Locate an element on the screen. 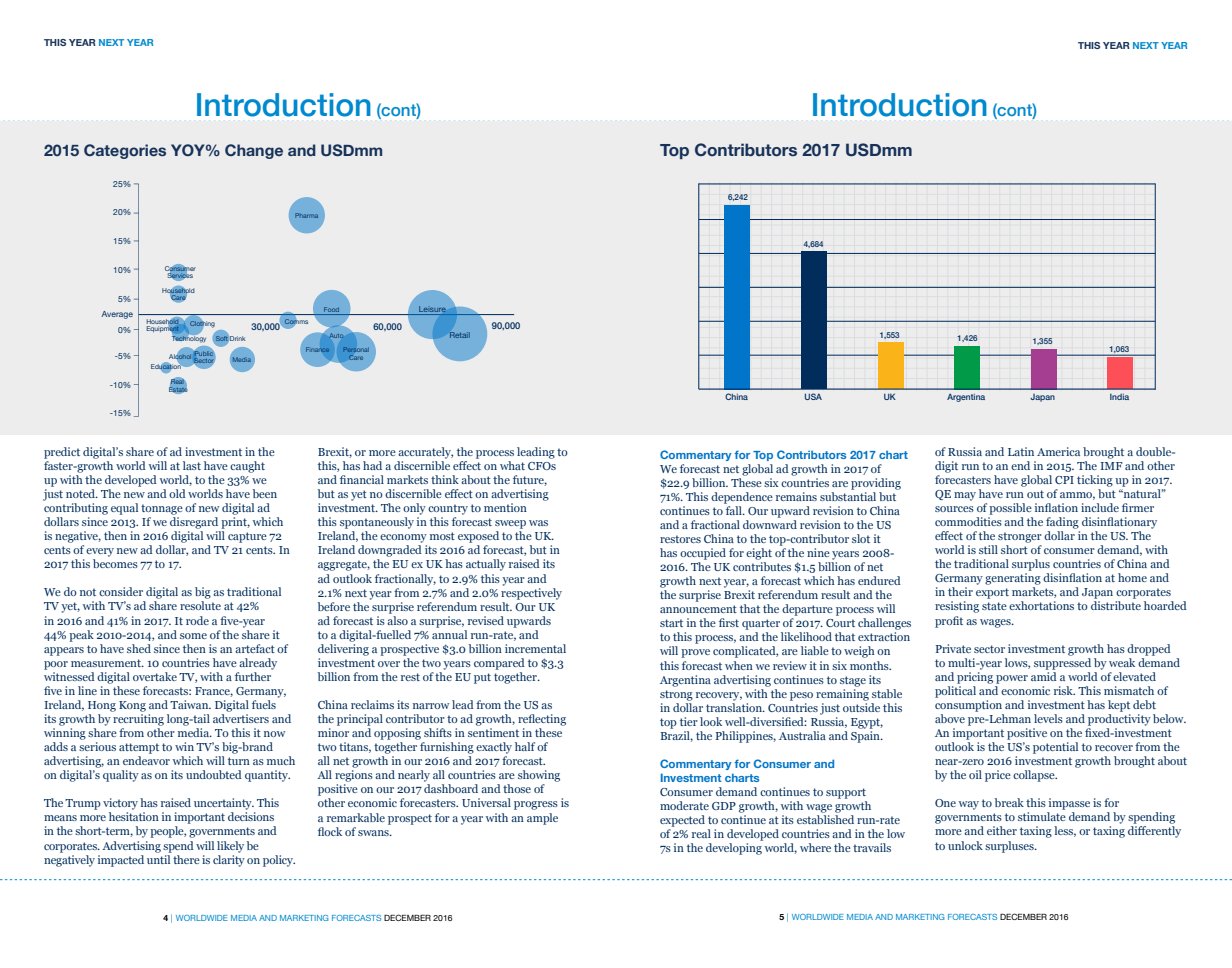 This screenshot has width=1232, height=968. further is located at coordinates (253, 676).
